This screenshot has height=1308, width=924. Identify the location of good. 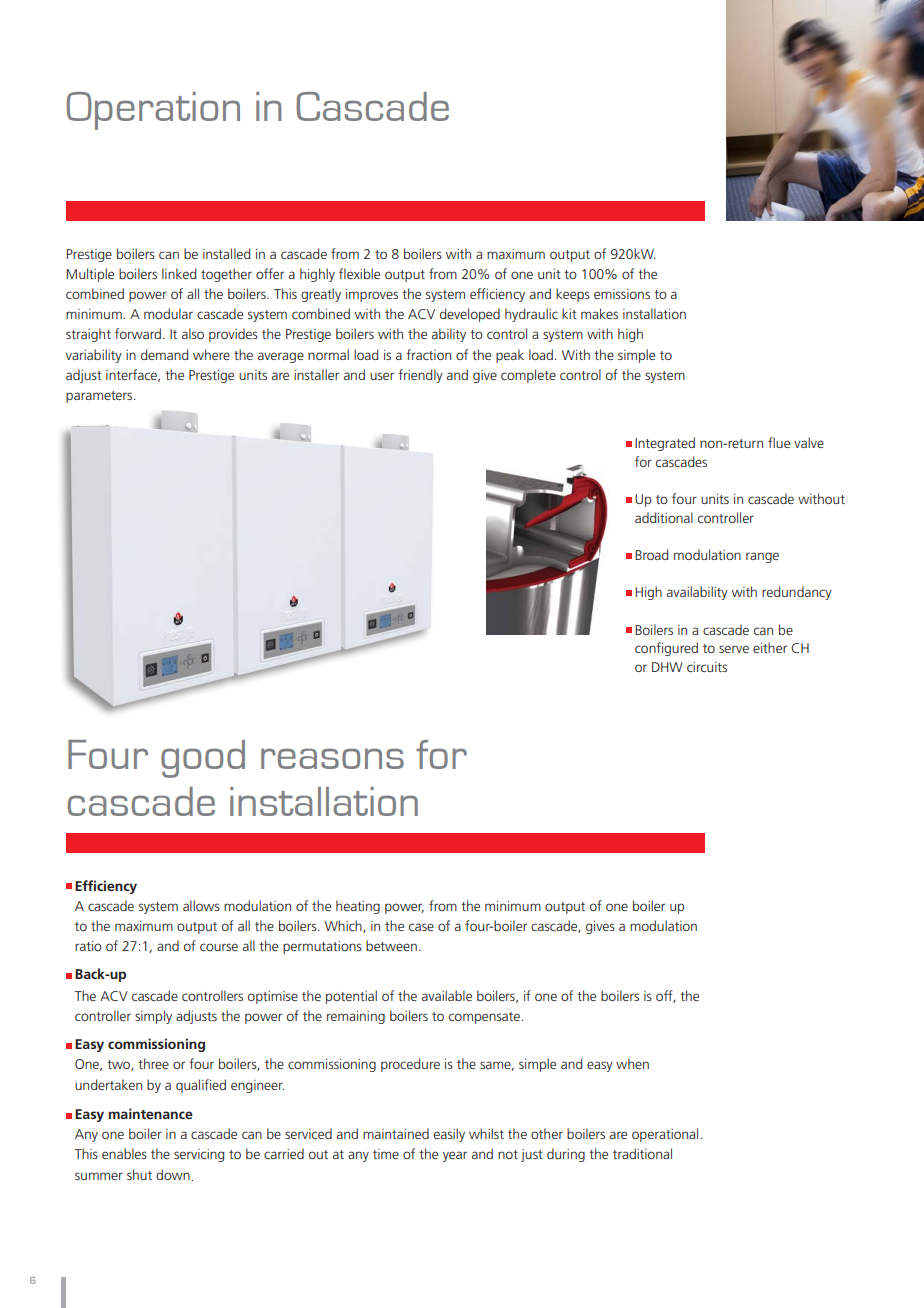
(203, 759).
